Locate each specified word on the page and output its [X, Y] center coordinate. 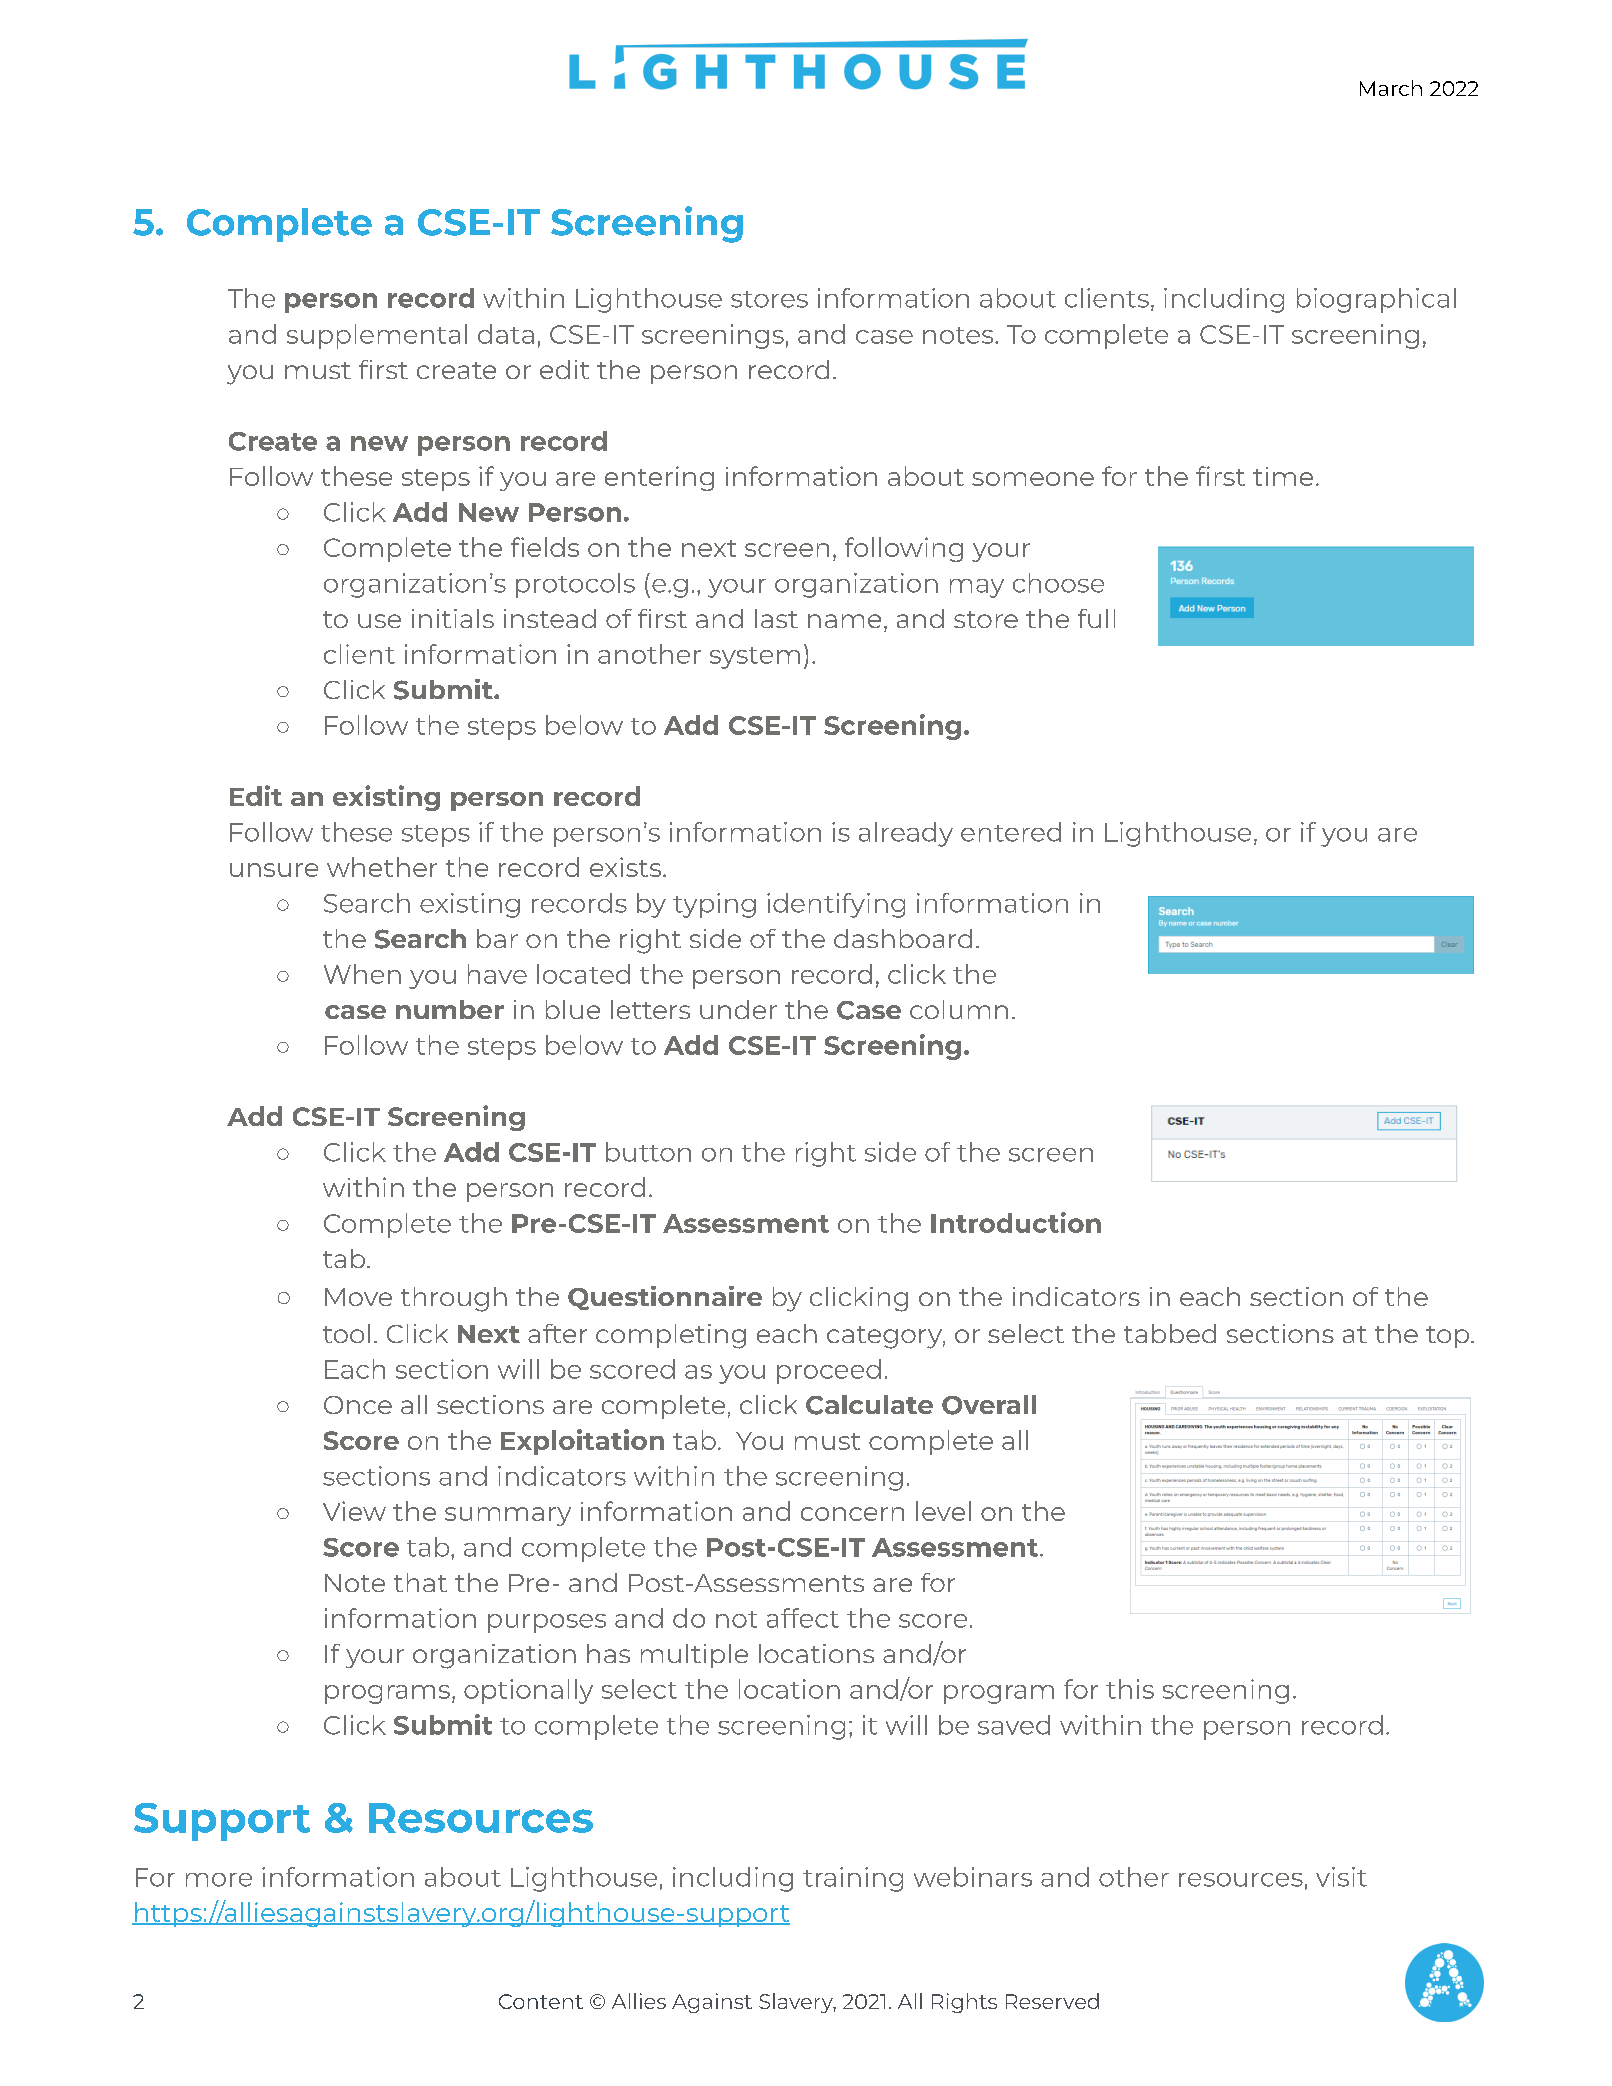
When [362, 974]
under [738, 1009]
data [506, 334]
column [959, 1009]
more [219, 1880]
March [1391, 88]
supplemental [377, 336]
